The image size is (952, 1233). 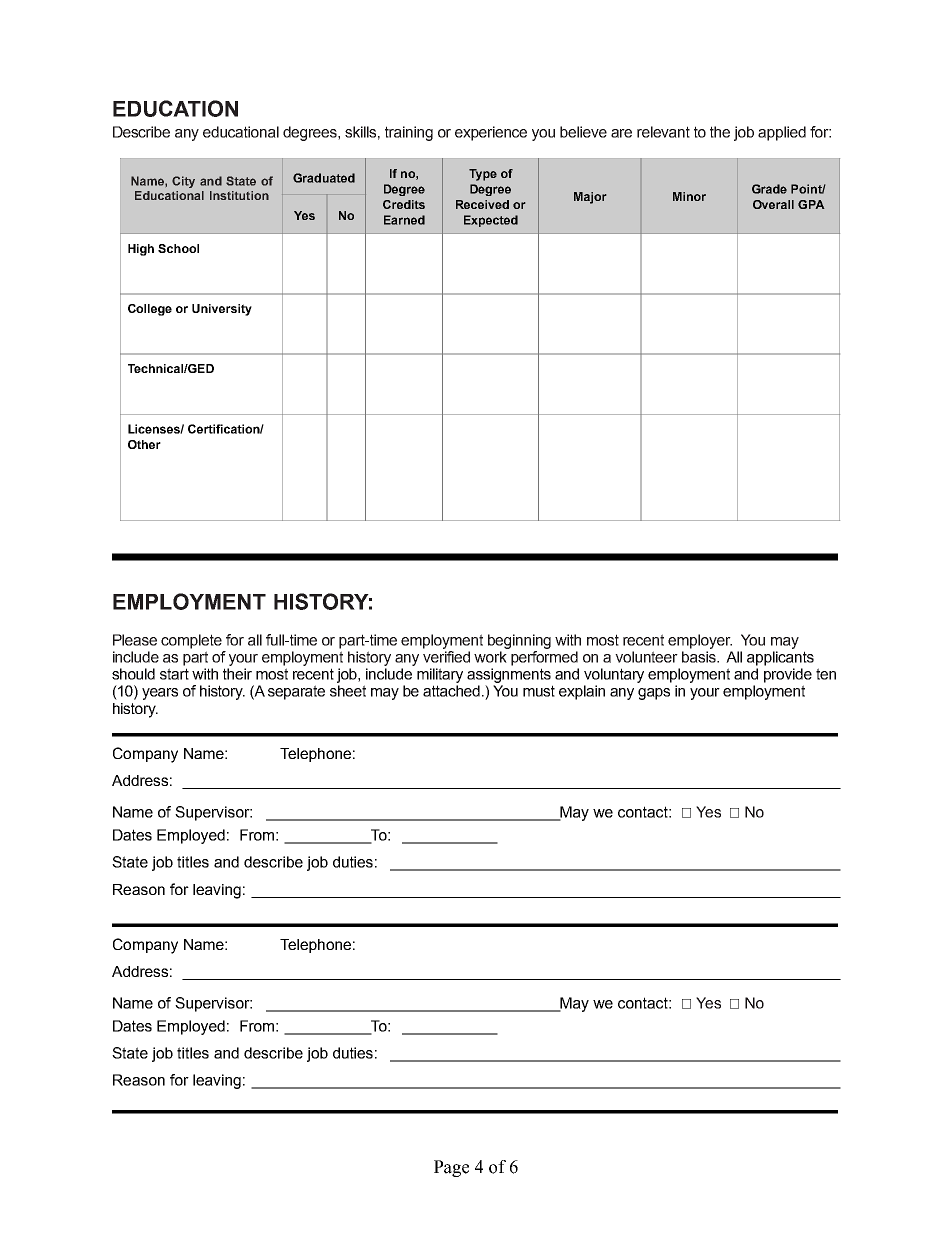 I want to click on City, so click(x=183, y=182).
